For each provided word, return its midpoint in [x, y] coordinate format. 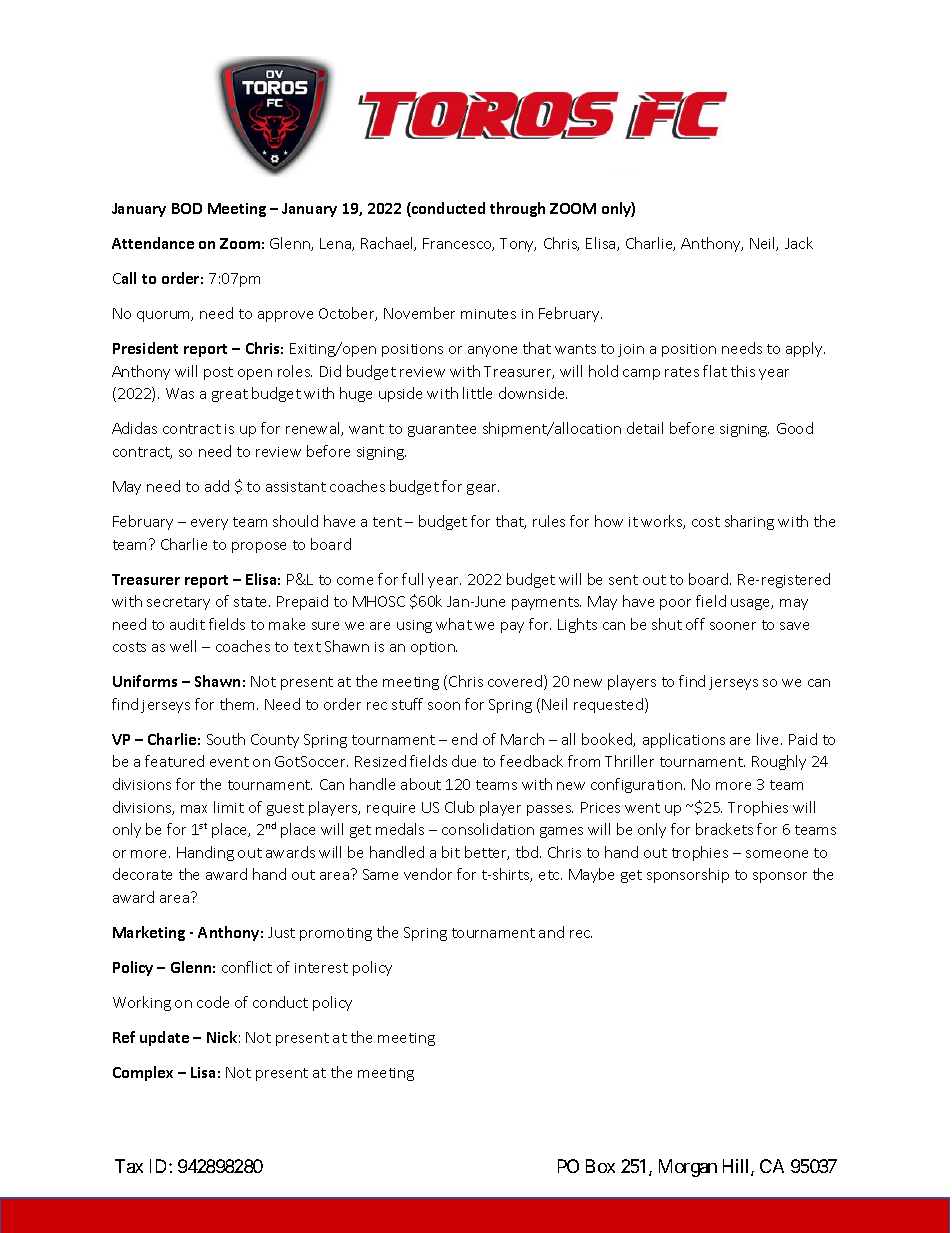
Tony [518, 245]
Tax [129, 1166]
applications [684, 740]
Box [600, 1166]
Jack [799, 243]
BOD [187, 208]
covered [516, 682]
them [237, 704]
